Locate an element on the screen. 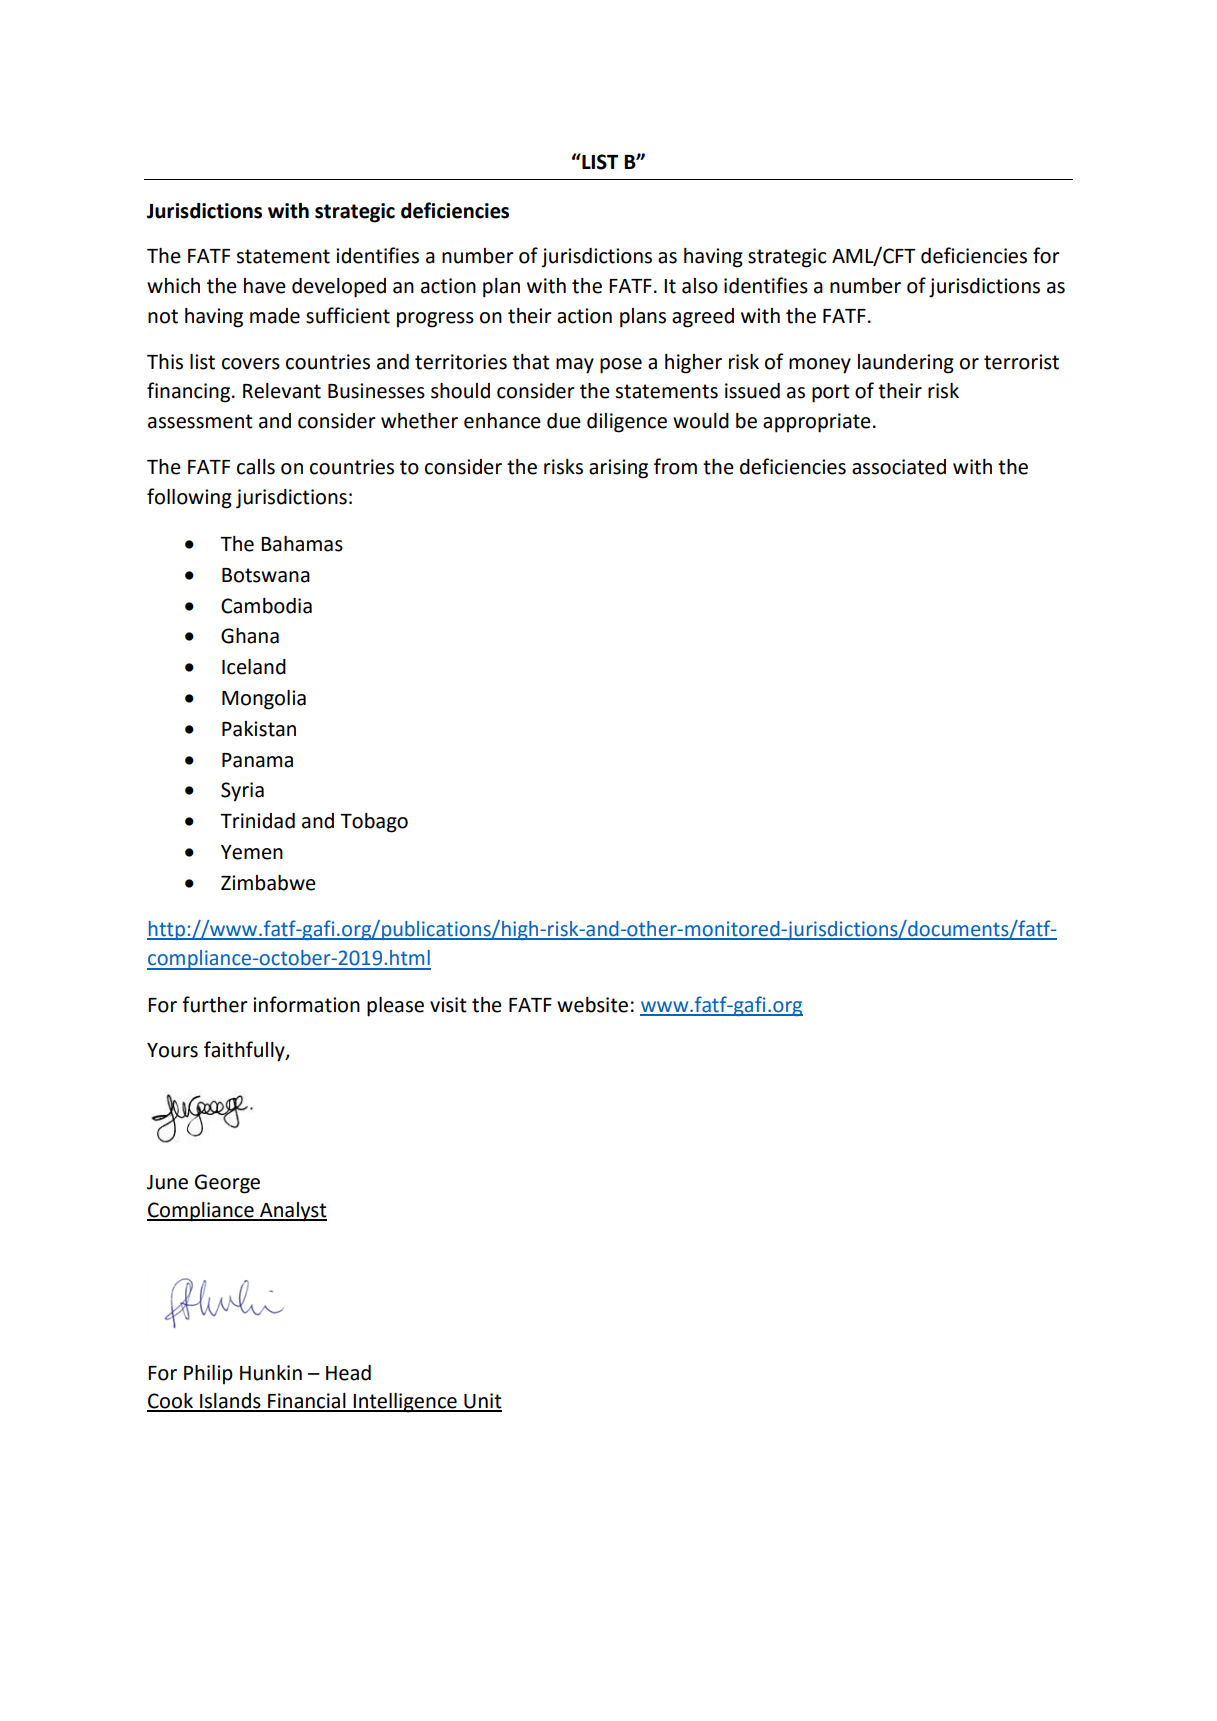 Image resolution: width=1217 pixels, height=1721 pixels. visit is located at coordinates (448, 1005).
